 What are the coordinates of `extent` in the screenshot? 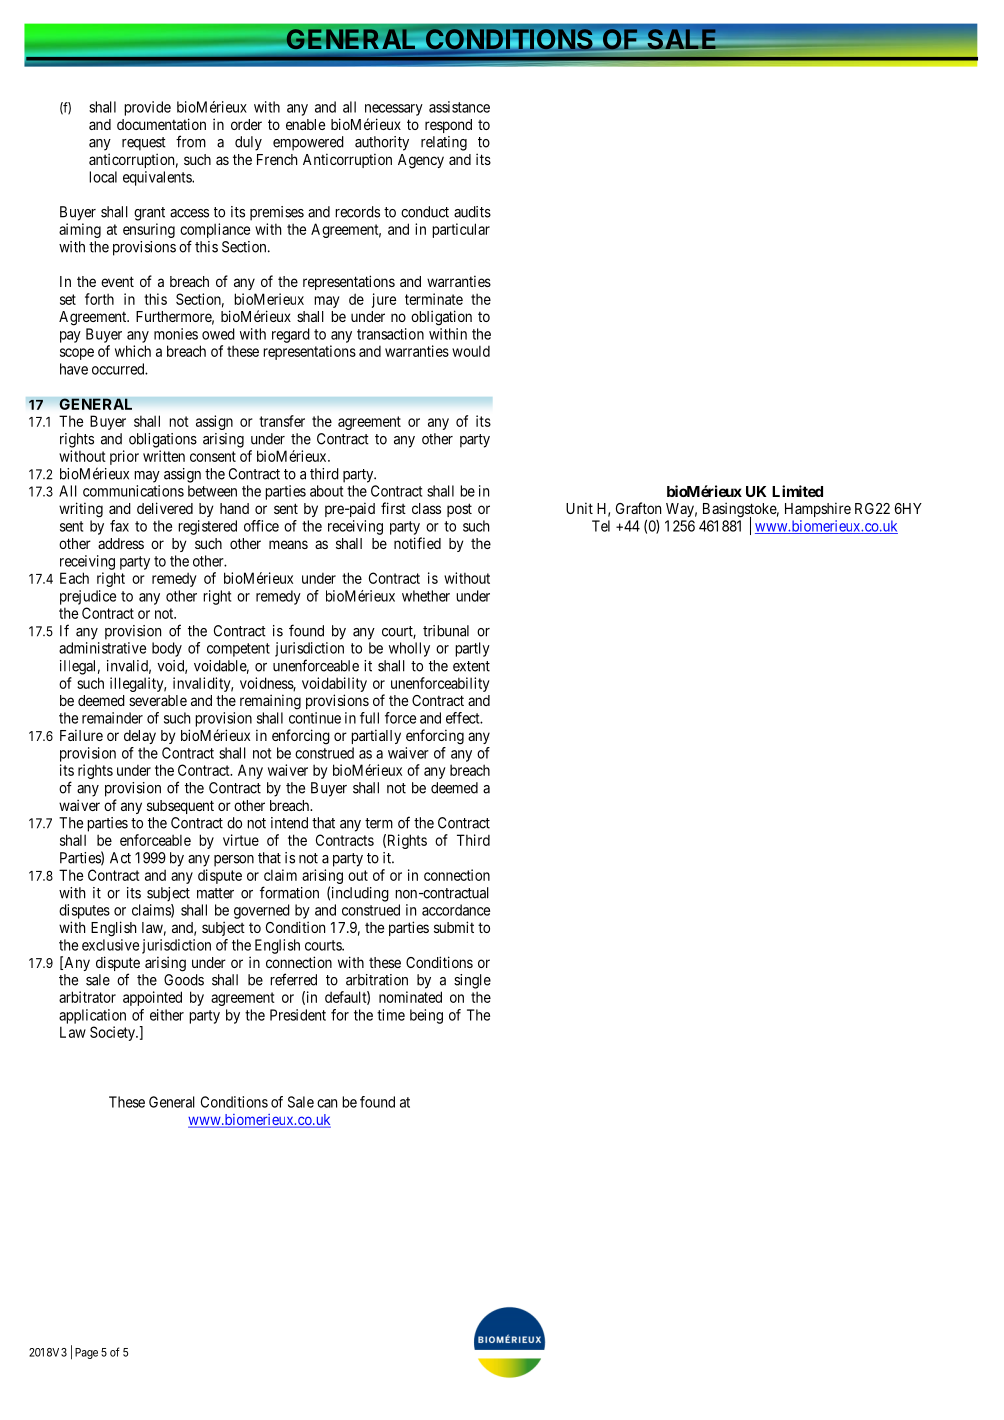 It's located at (471, 666).
